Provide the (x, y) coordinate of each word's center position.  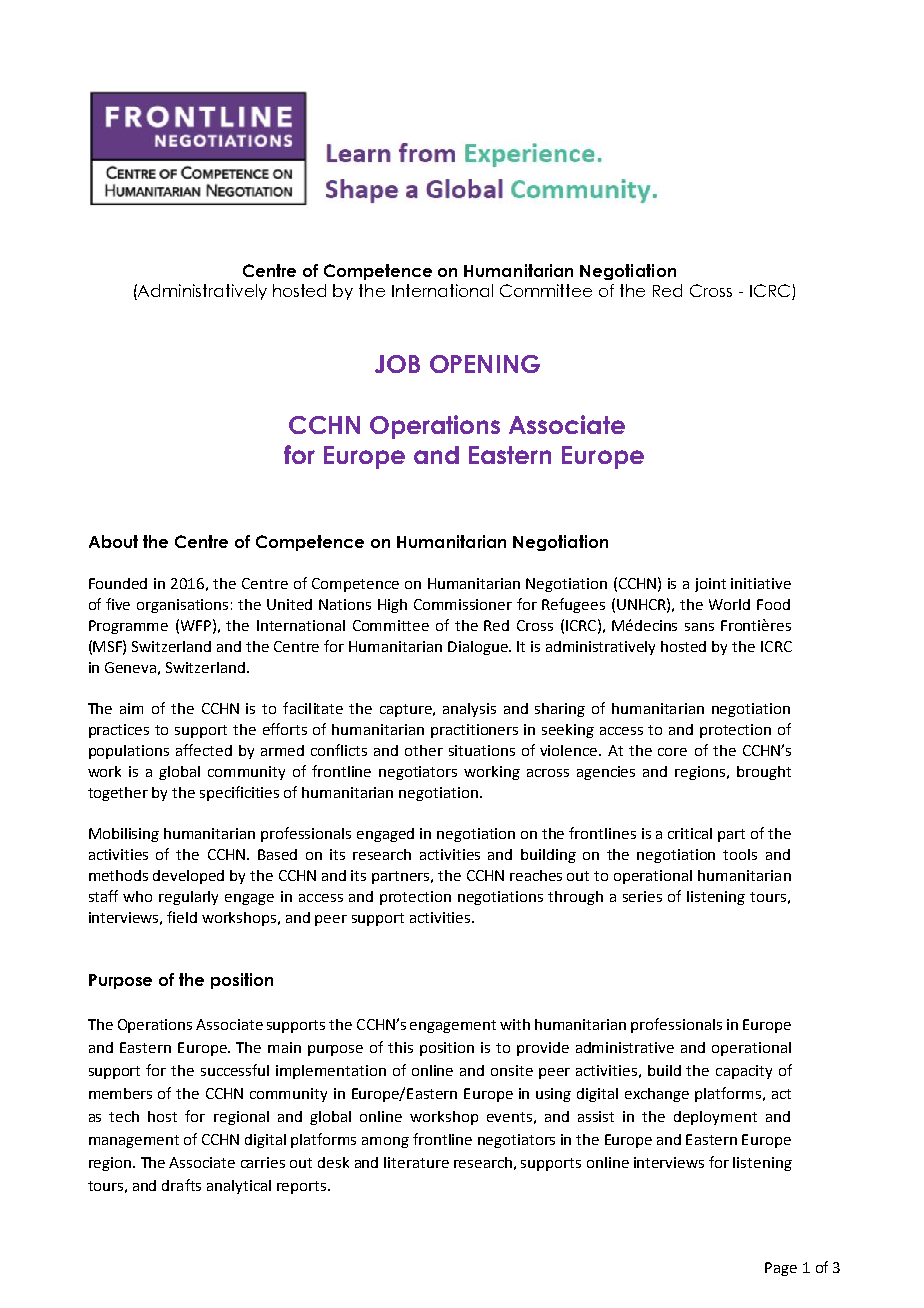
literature (416, 1162)
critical (690, 833)
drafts (181, 1185)
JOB (397, 364)
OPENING (485, 364)
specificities (239, 793)
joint (710, 585)
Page (781, 1269)
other (424, 750)
